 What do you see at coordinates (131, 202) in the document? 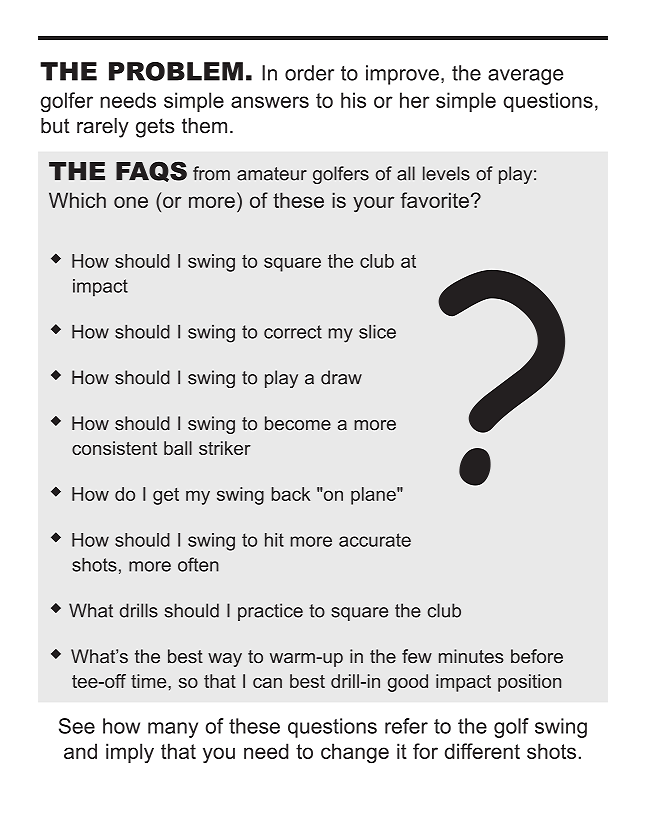
I see `one` at bounding box center [131, 202].
